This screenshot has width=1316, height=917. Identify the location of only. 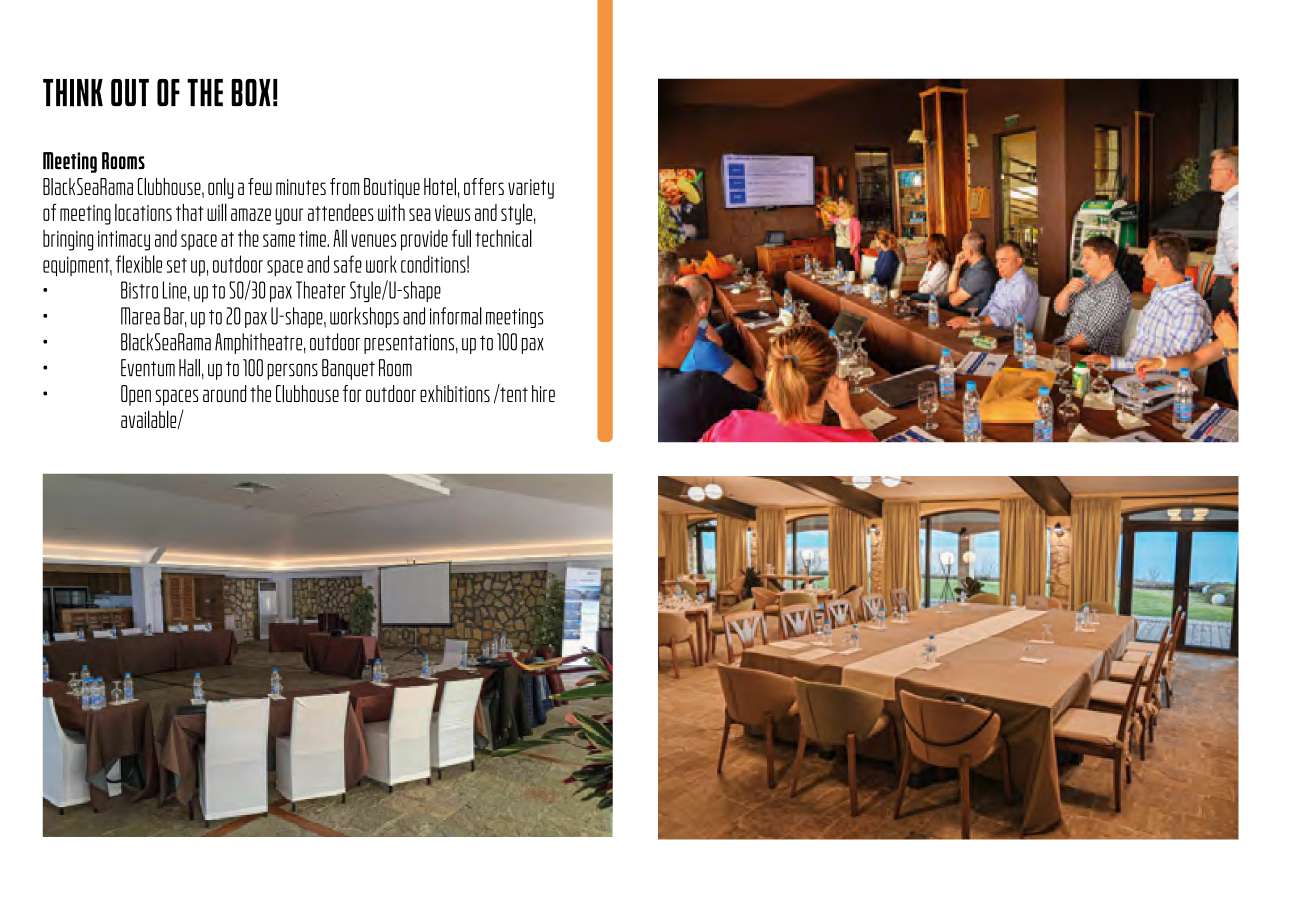
(221, 188).
